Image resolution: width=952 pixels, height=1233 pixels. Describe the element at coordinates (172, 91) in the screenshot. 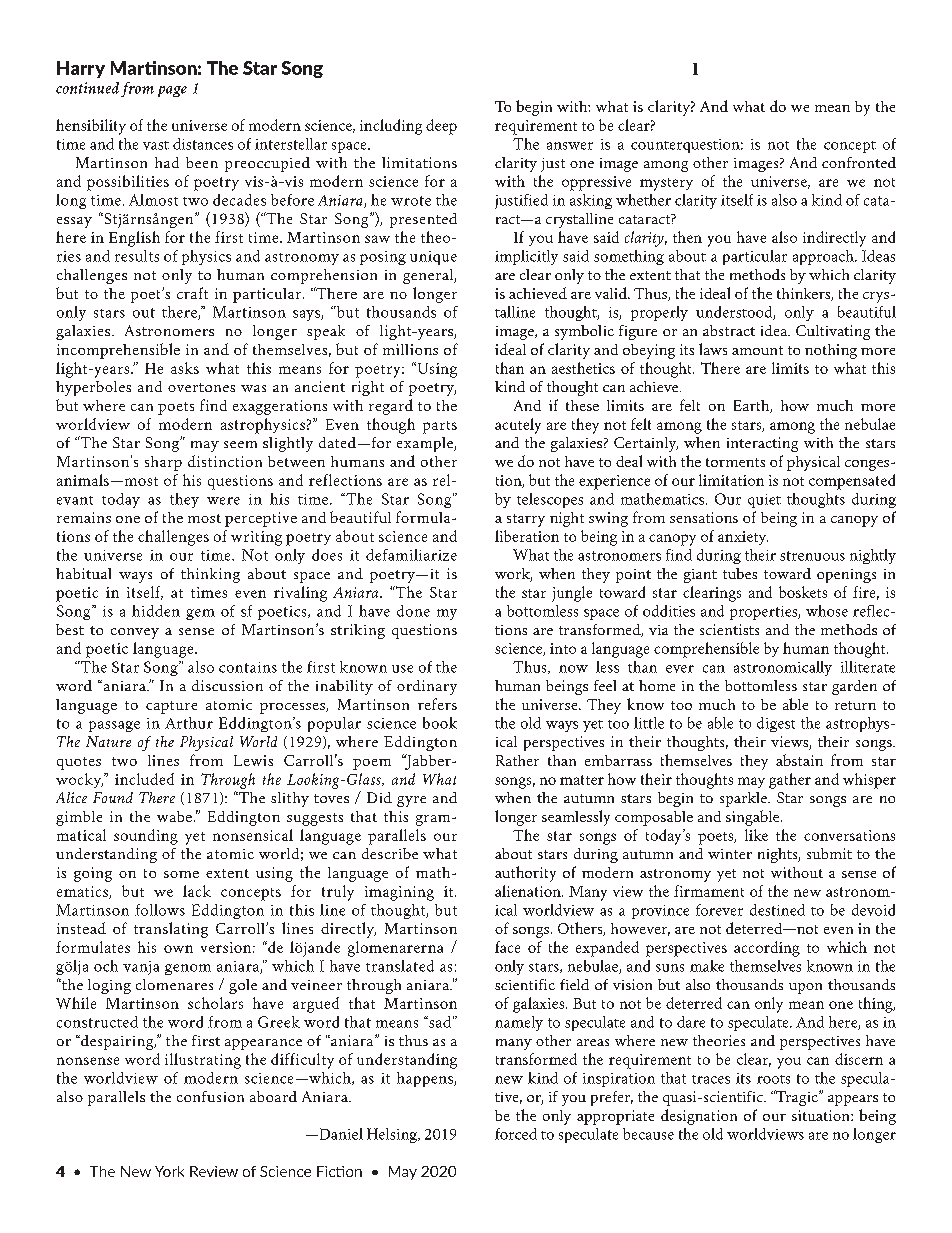

I see `page` at that location.
